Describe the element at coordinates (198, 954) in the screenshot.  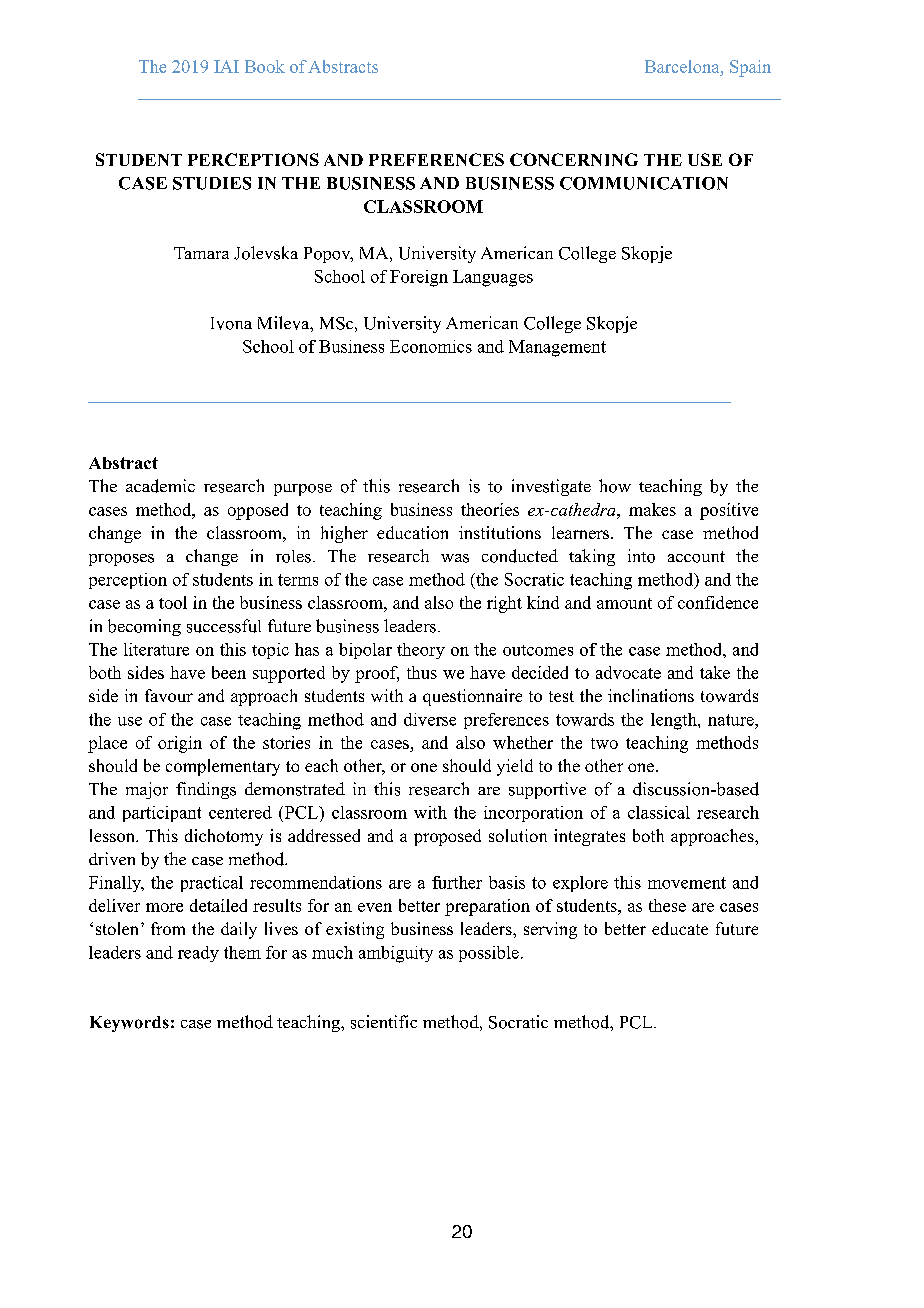
I see `ready` at that location.
